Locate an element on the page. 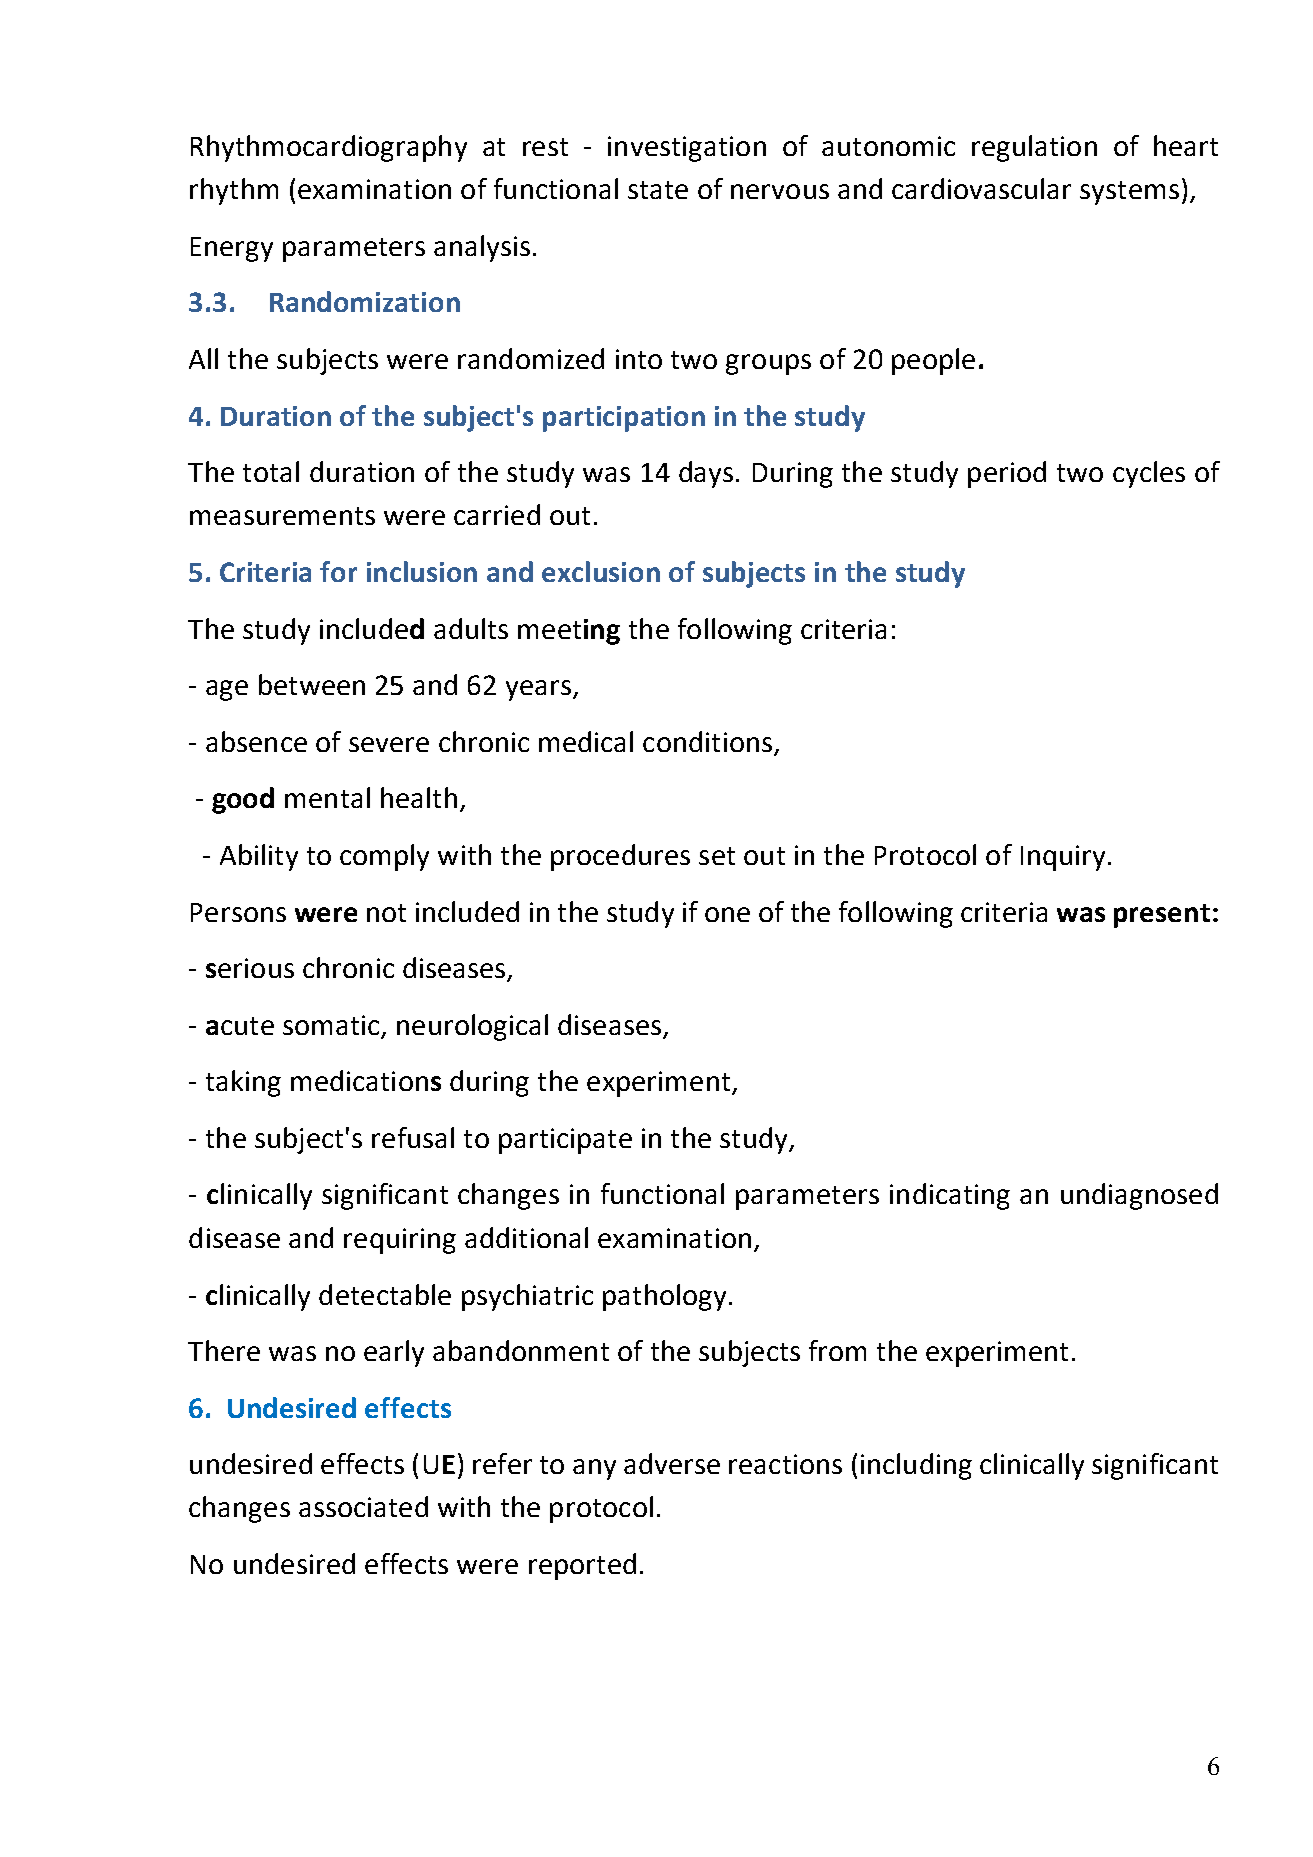 The image size is (1313, 1857). undiagnosed is located at coordinates (1139, 1196).
